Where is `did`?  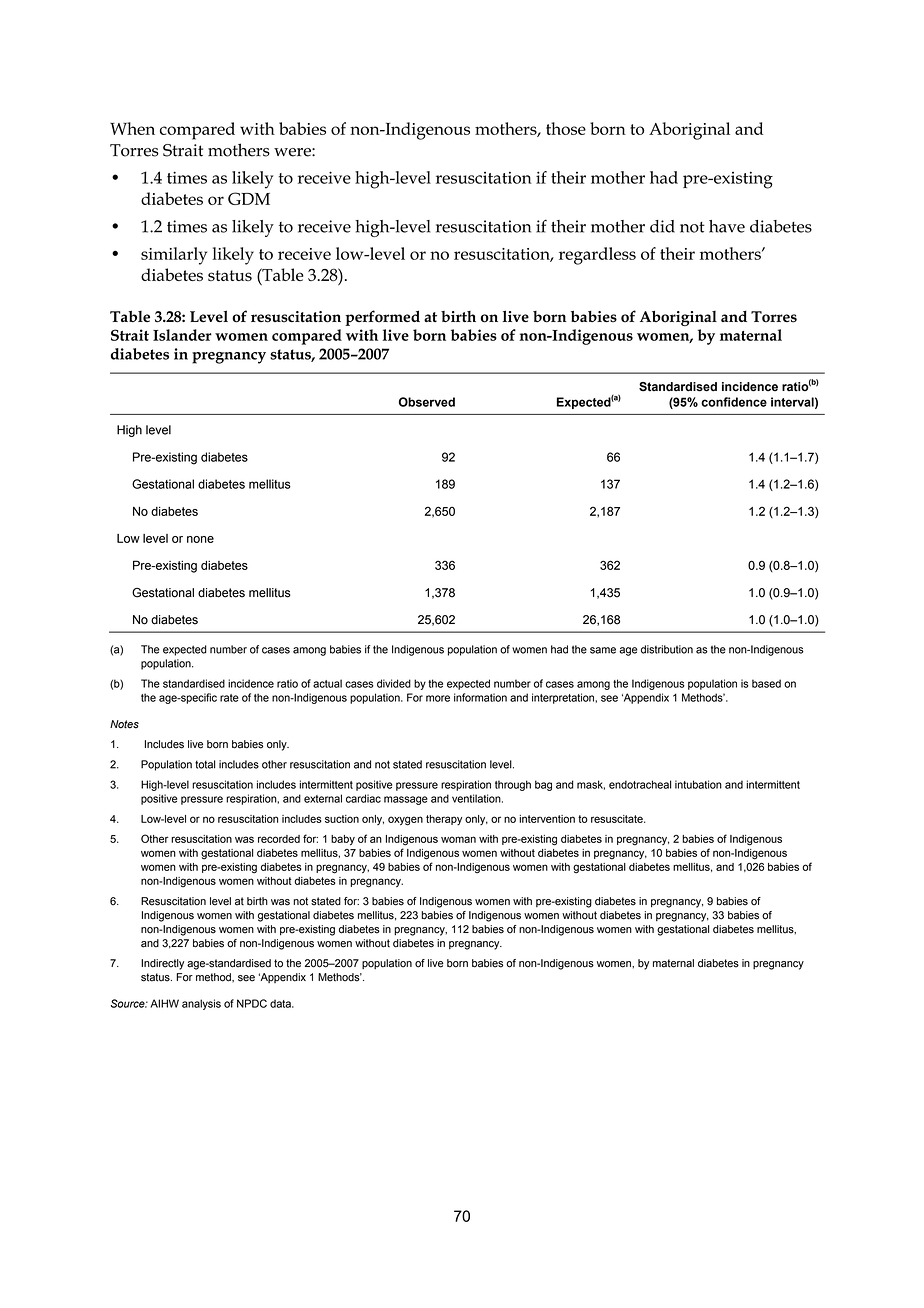
did is located at coordinates (662, 226).
